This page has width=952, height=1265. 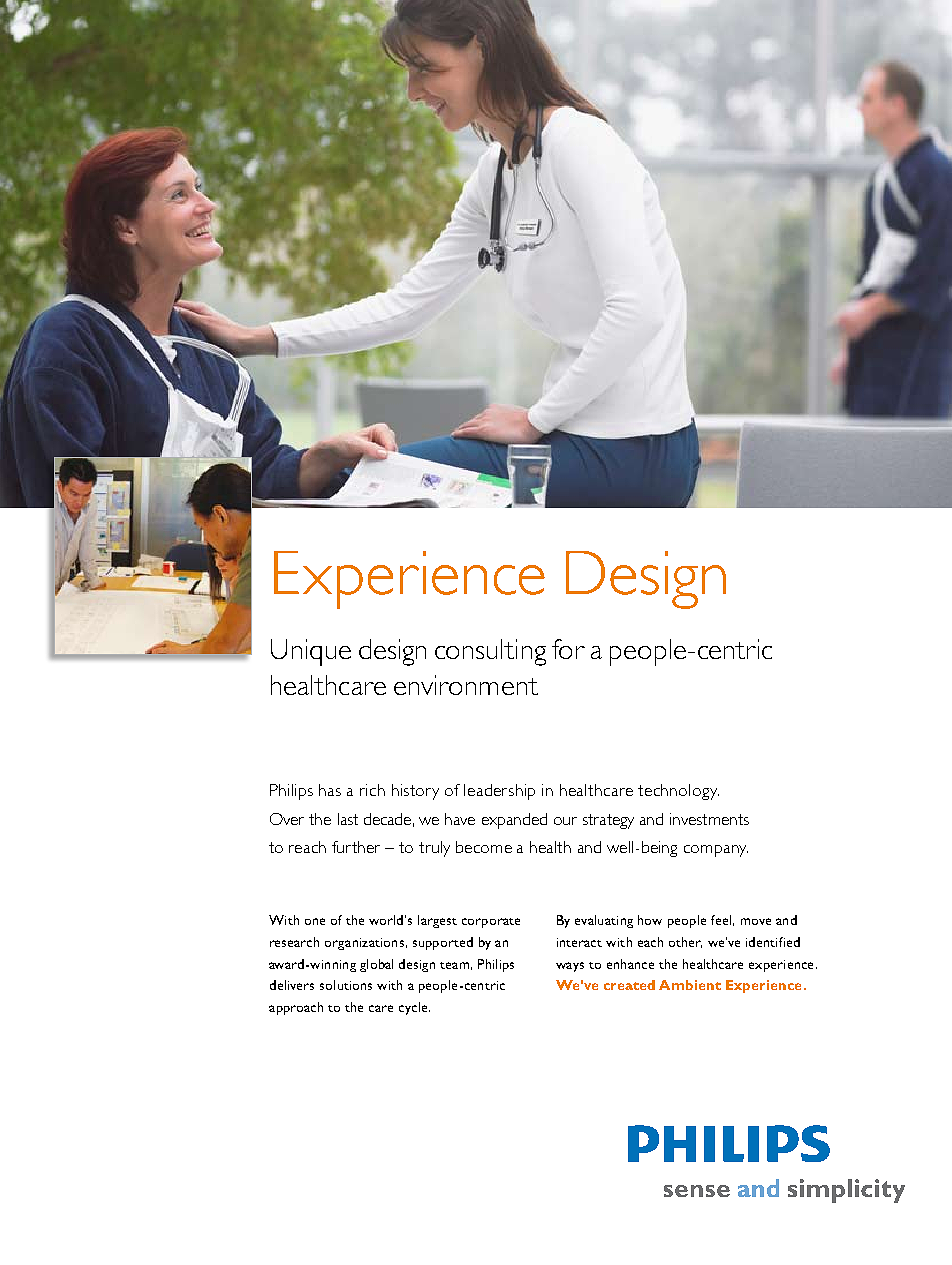 I want to click on expanded, so click(x=514, y=821).
